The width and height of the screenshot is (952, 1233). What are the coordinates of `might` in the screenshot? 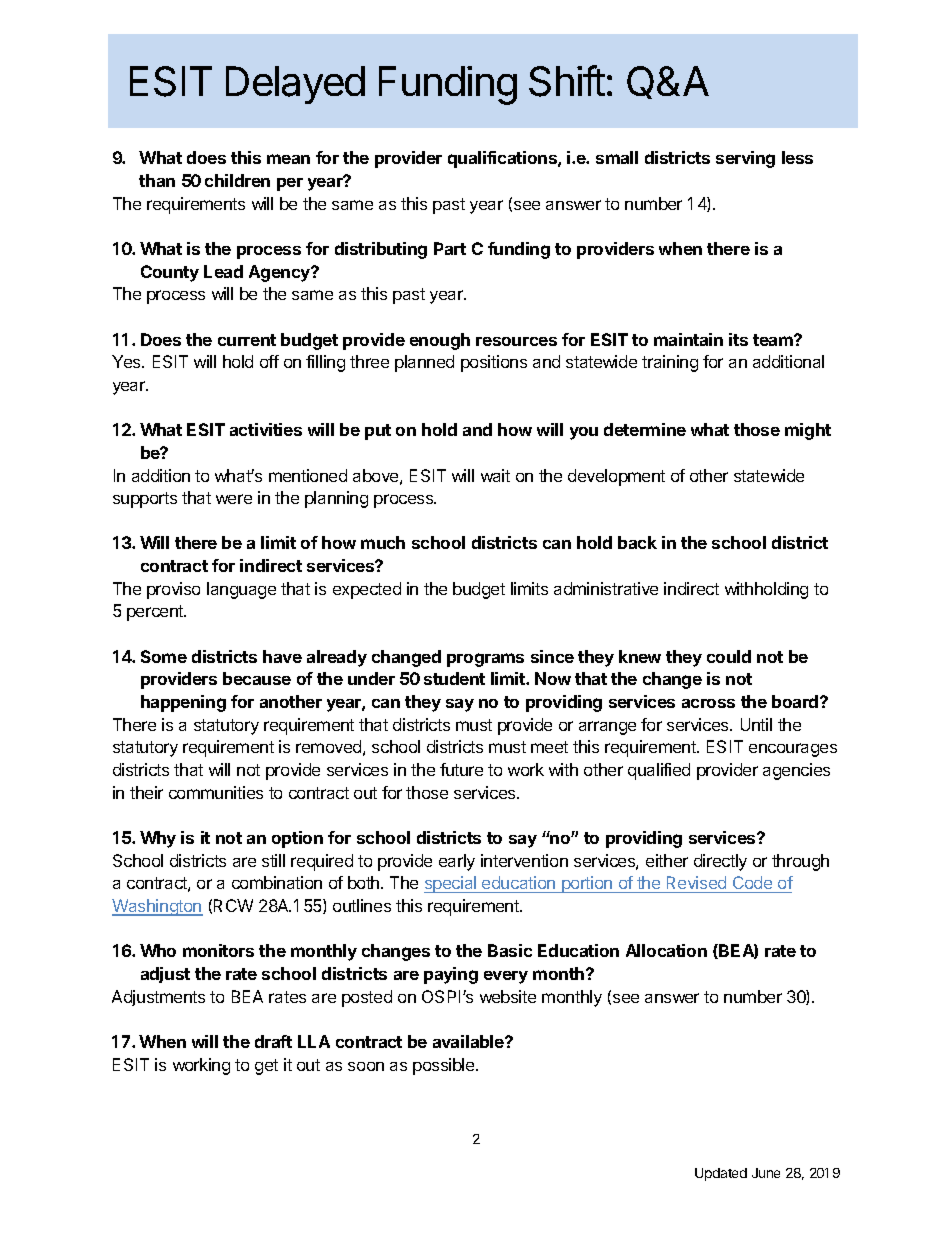 It's located at (808, 431).
